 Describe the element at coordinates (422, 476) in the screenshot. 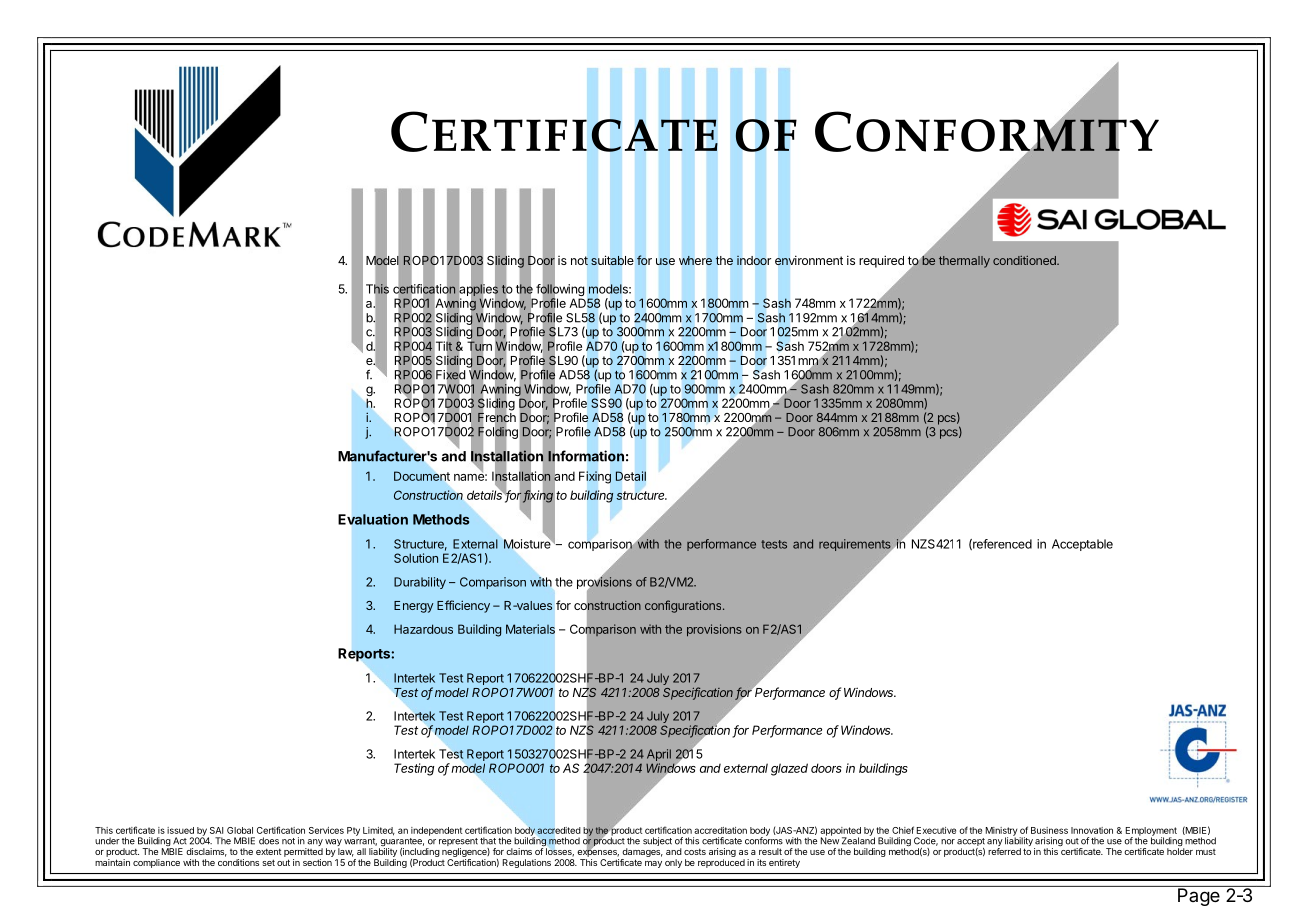

I see `Document` at that location.
